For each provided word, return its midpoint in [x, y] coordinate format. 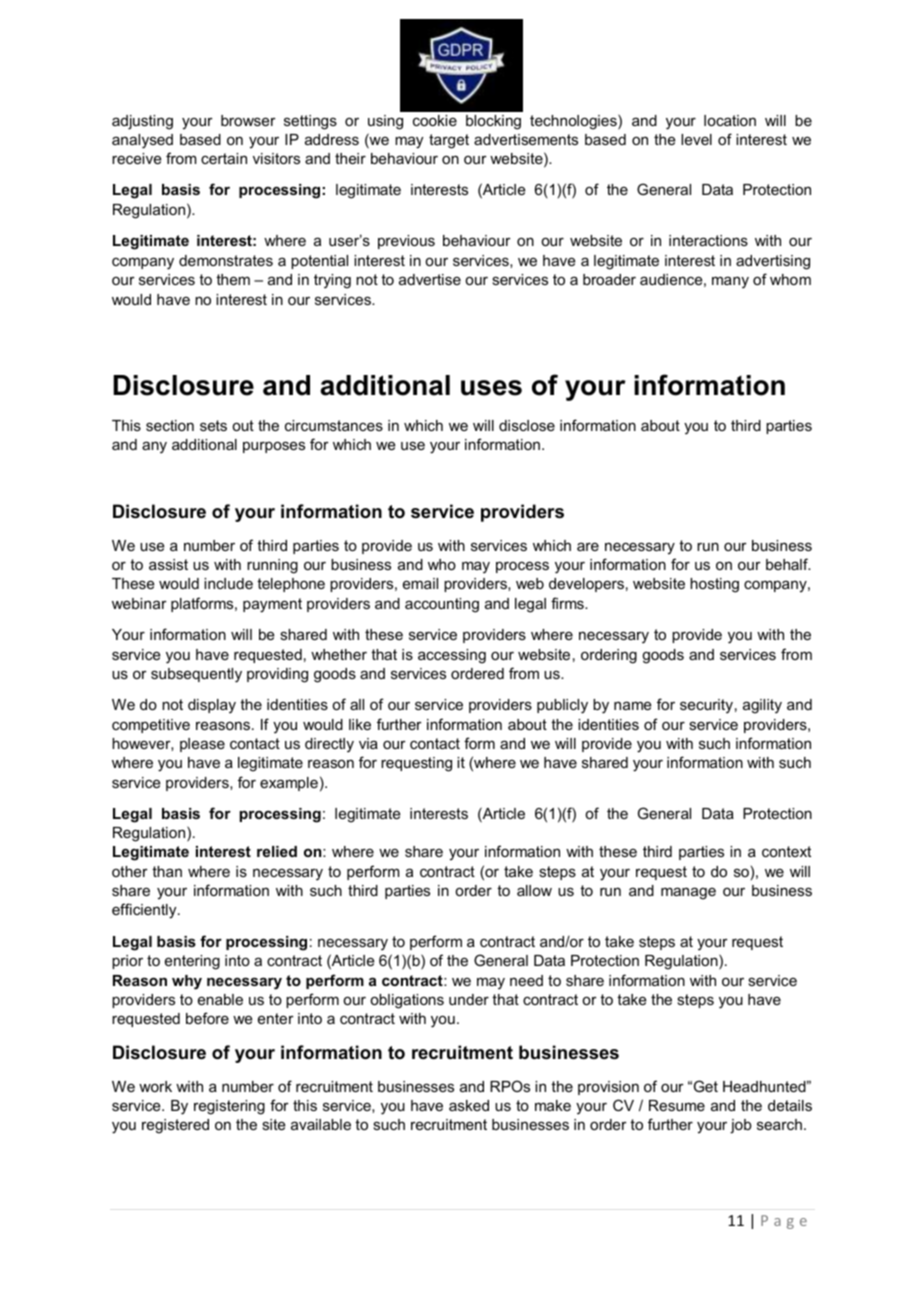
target [449, 141]
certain [224, 158]
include [228, 583]
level [696, 139]
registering [229, 1107]
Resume [677, 1105]
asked [469, 1105]
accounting [442, 605]
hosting [714, 585]
